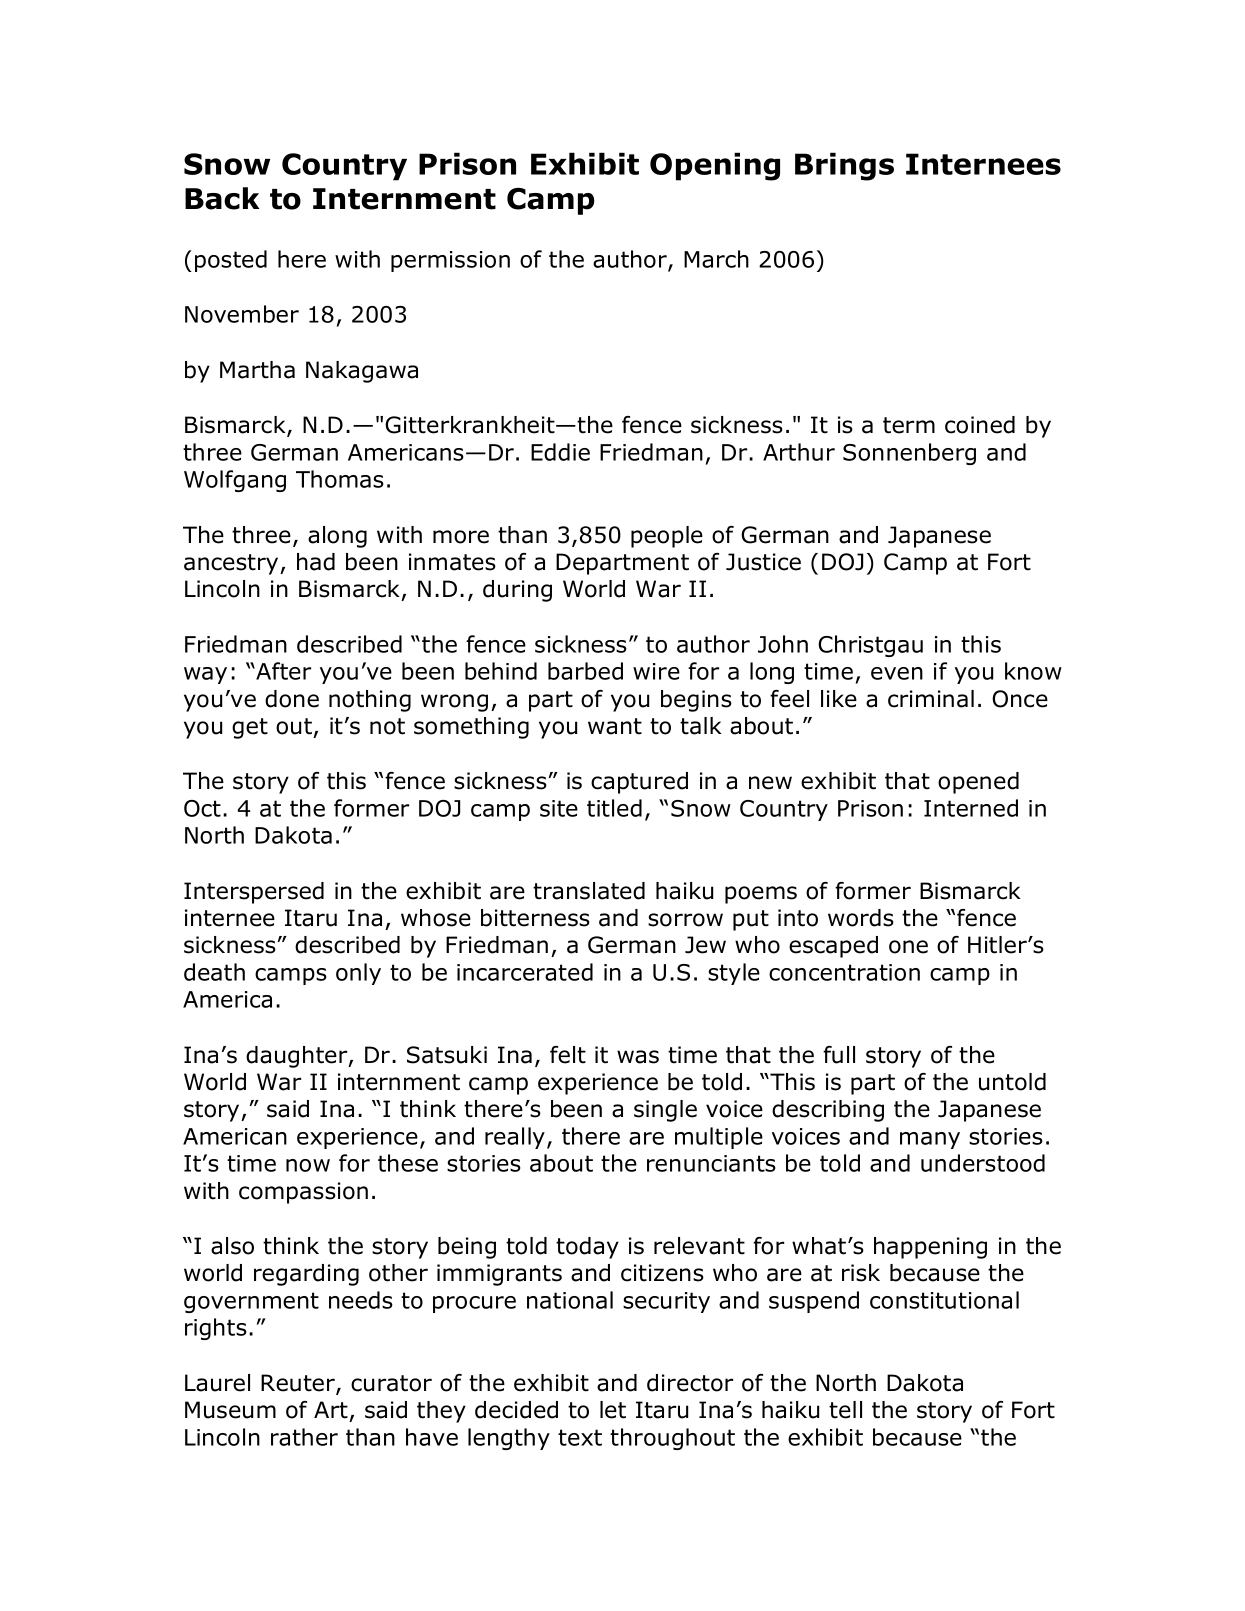 This page has width=1245, height=1611. Describe the element at coordinates (299, 1384) in the page. I see `Reuter` at that location.
